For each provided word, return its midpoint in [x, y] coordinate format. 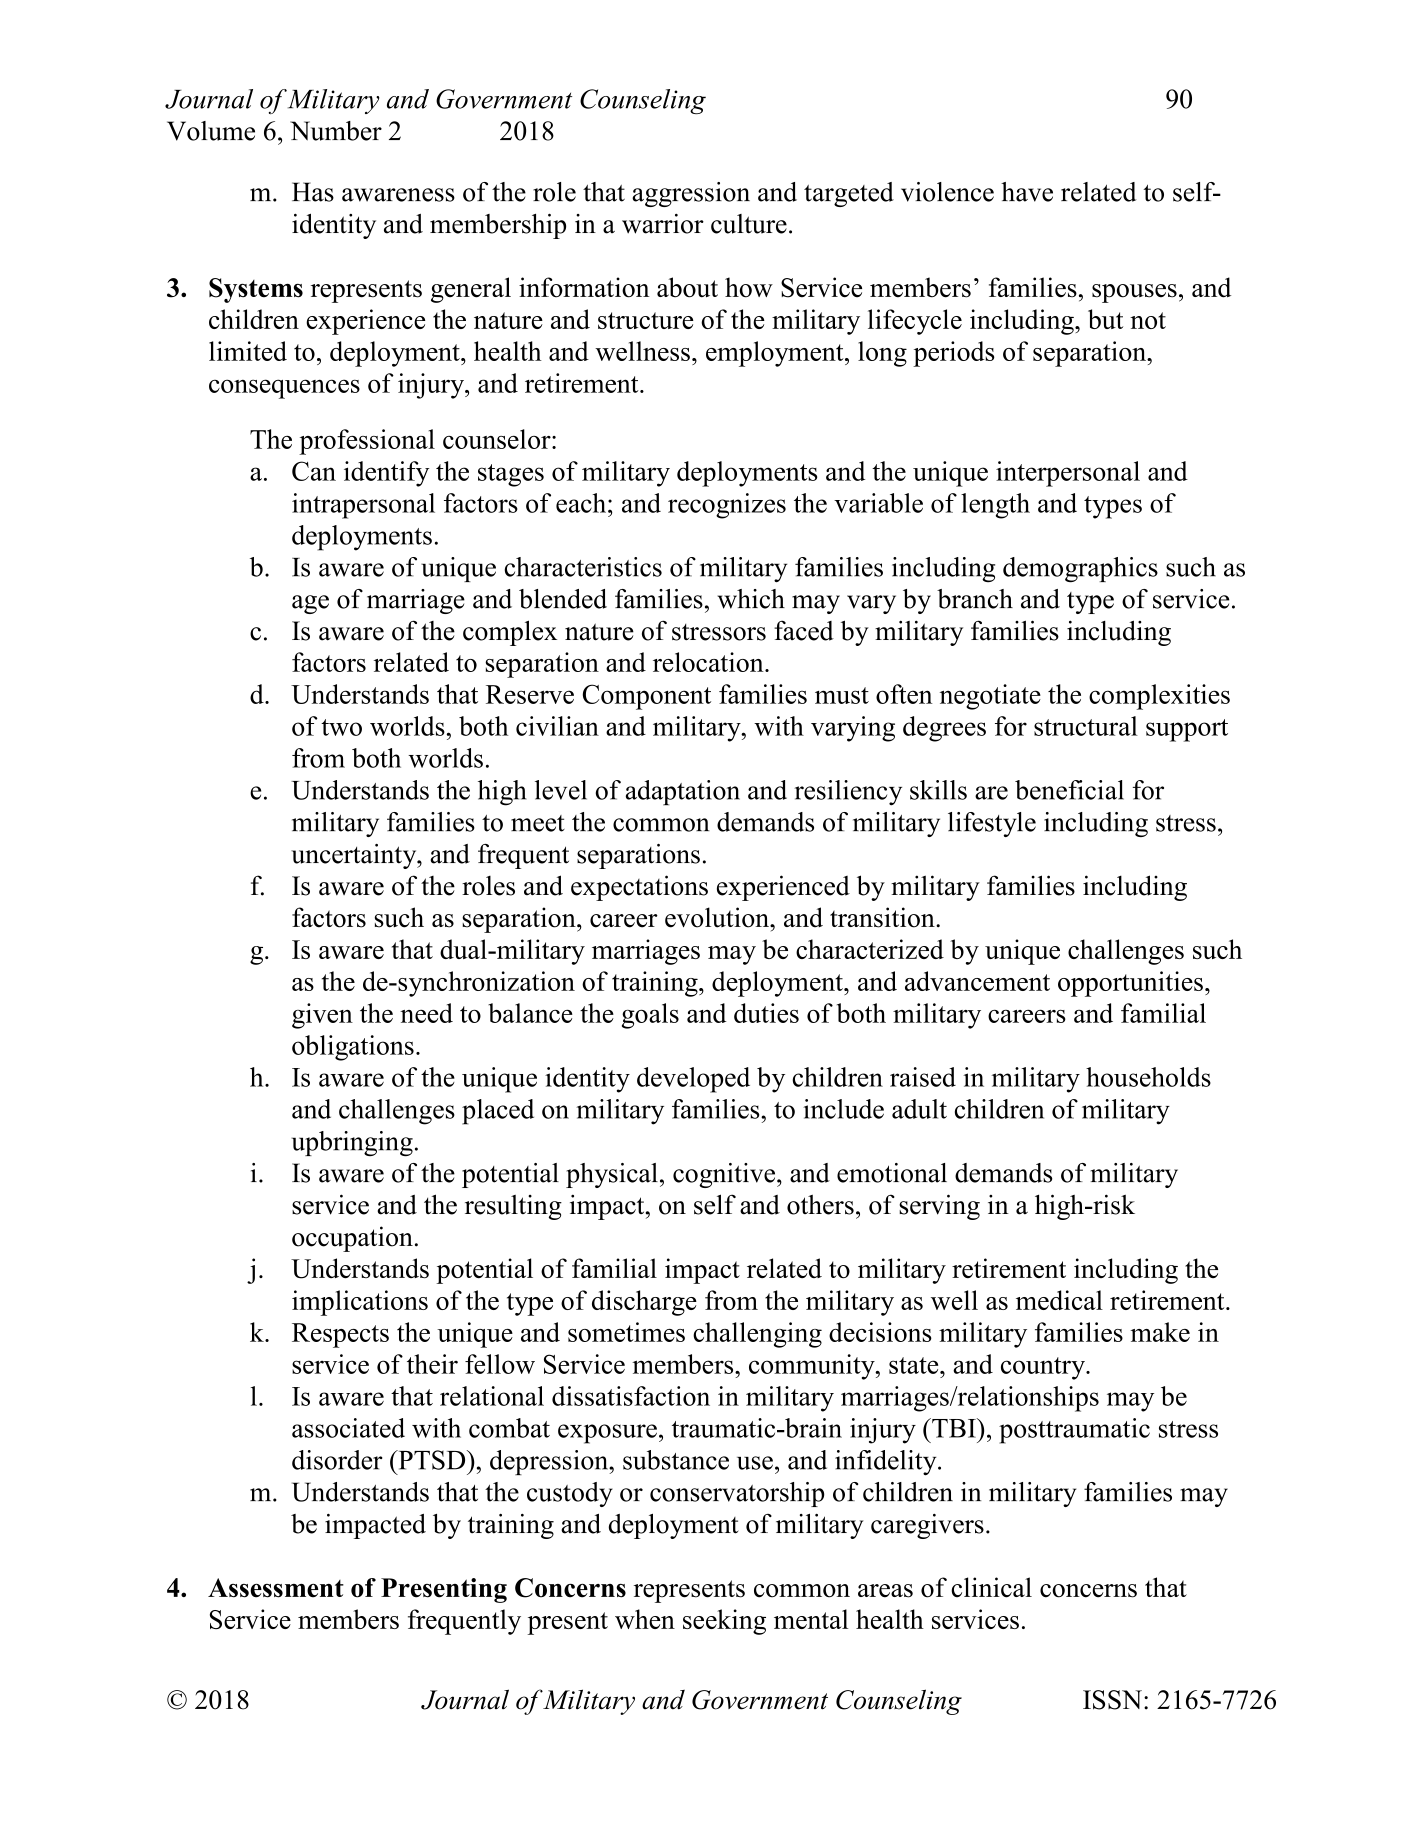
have [1027, 192]
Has [313, 192]
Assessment [276, 1588]
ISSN [1112, 1700]
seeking [724, 1622]
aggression [691, 194]
